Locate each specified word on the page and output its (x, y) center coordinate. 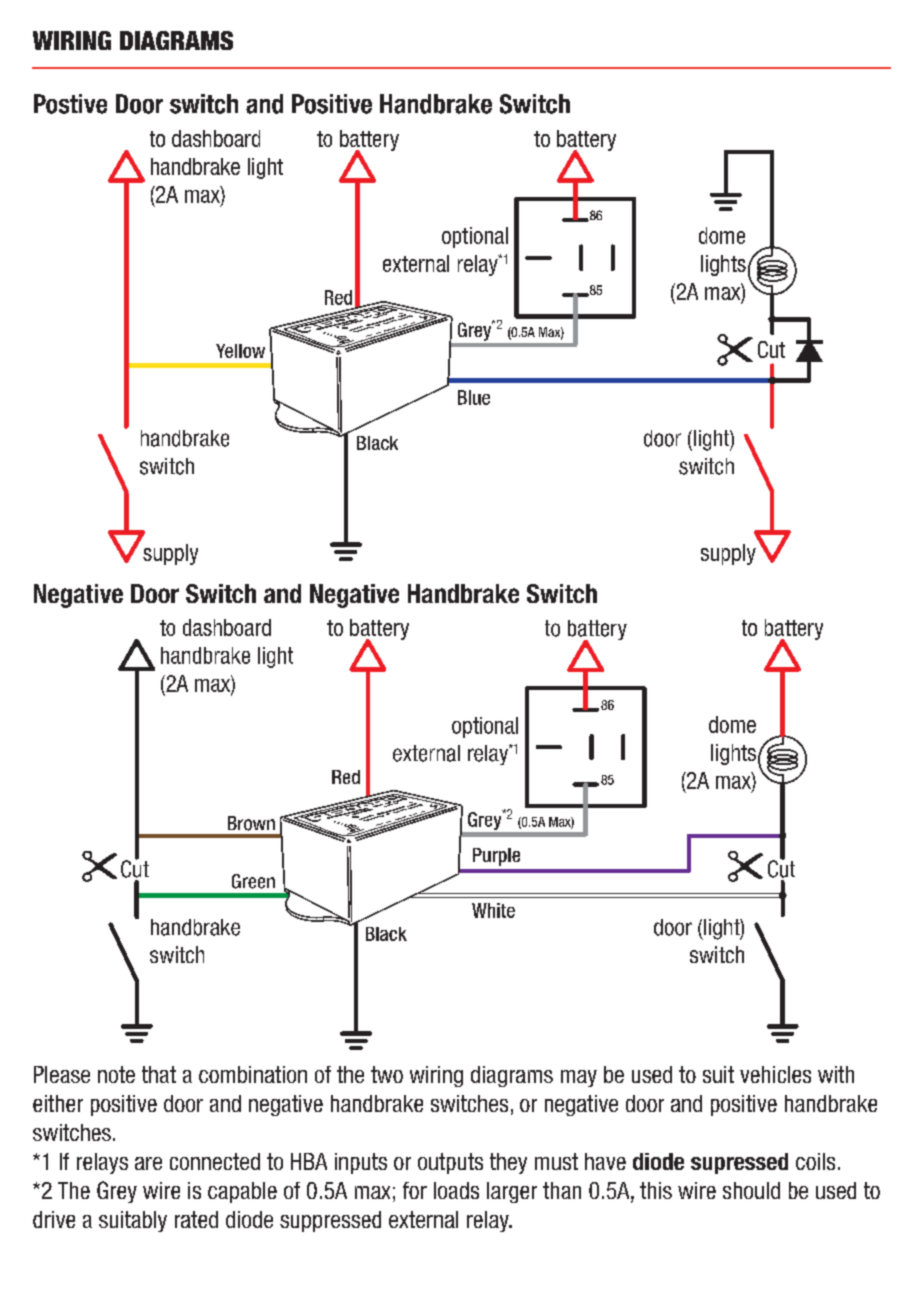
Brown (251, 823)
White (493, 910)
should (751, 1190)
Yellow (240, 351)
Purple (496, 857)
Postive (70, 104)
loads (456, 1190)
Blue (474, 397)
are (148, 1163)
